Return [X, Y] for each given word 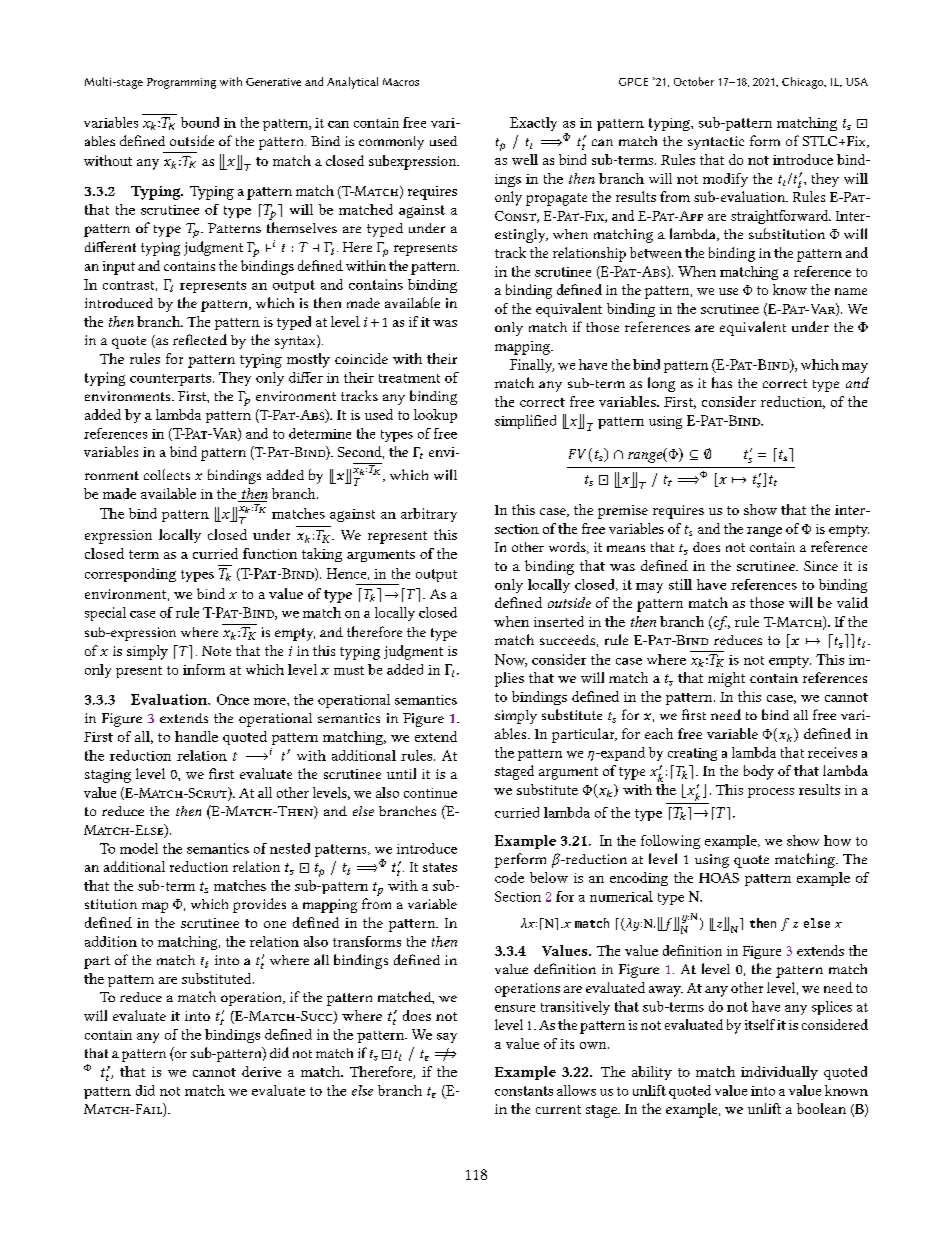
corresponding [130, 575]
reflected [200, 339]
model [139, 848]
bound [200, 122]
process [771, 793]
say [447, 1038]
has [722, 382]
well [525, 159]
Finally [532, 366]
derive [261, 1071]
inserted [559, 621]
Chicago [804, 83]
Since [821, 566]
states [440, 867]
